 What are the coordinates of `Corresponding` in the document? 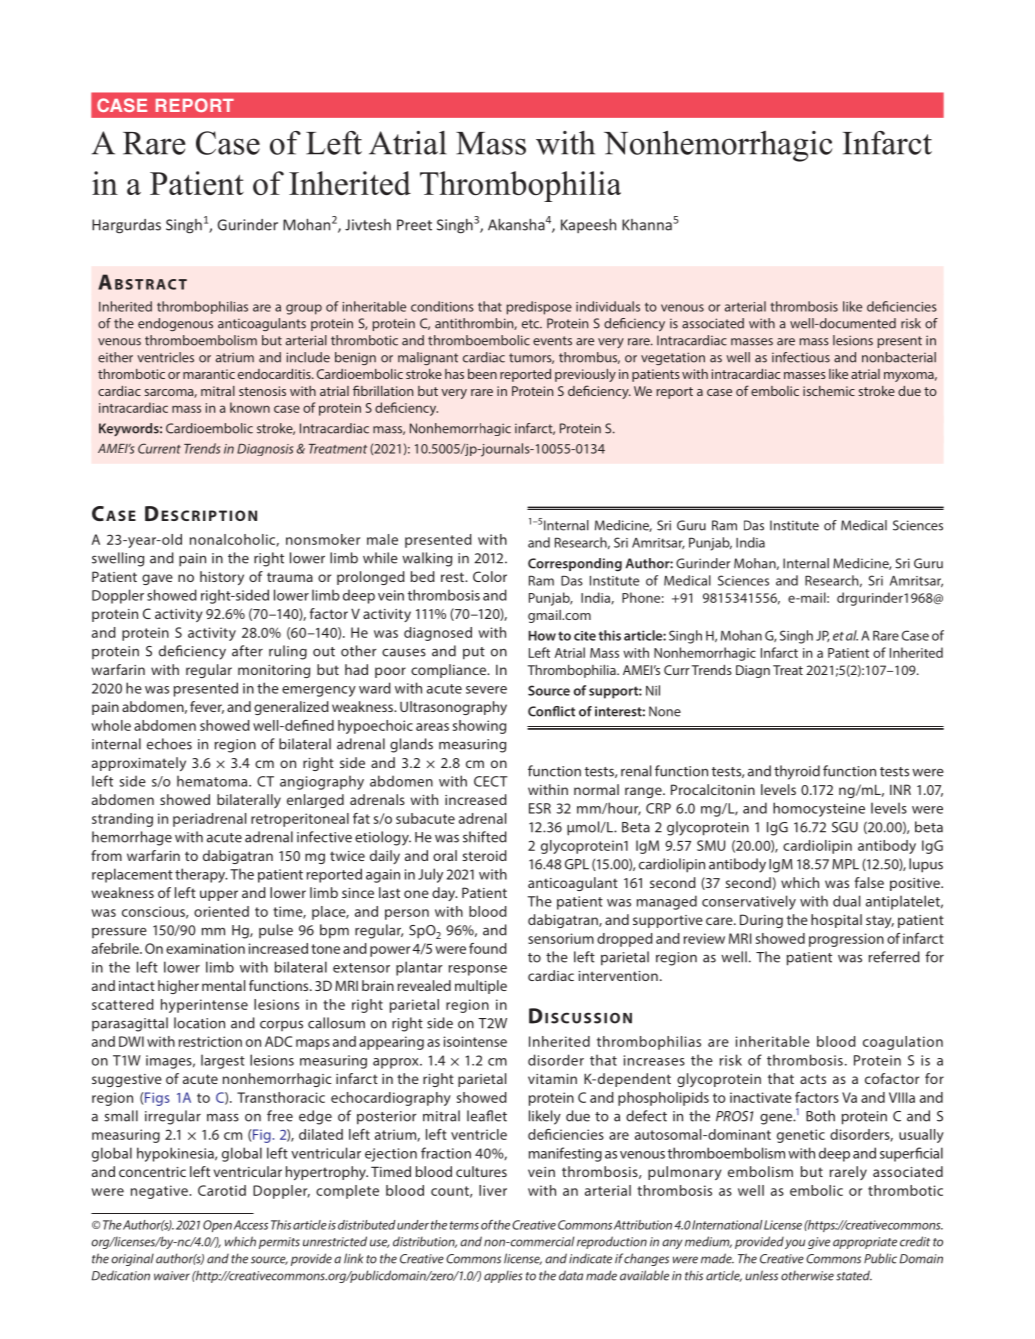 It's located at (575, 564).
